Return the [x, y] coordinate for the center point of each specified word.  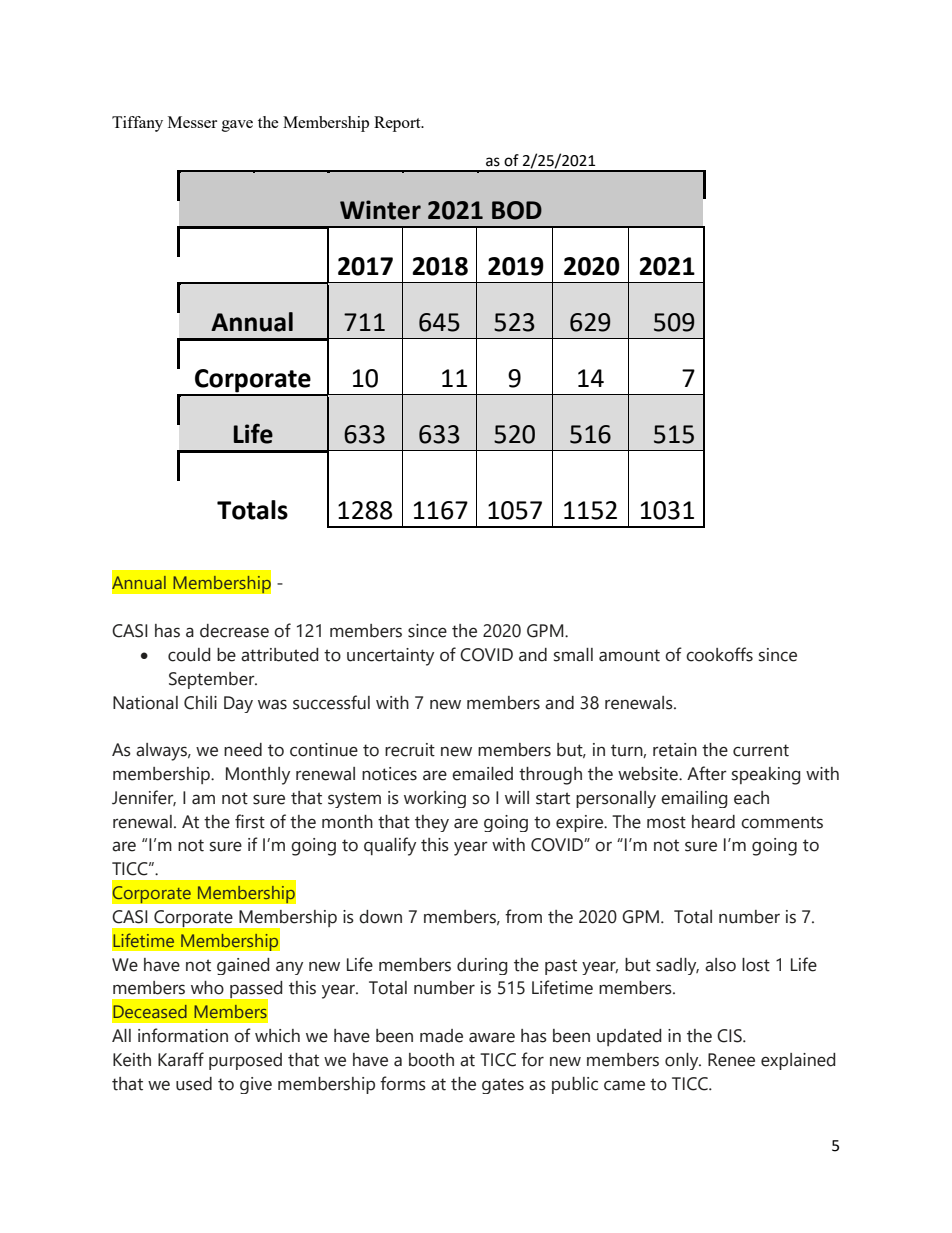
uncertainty [390, 657]
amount [629, 655]
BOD [517, 210]
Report [398, 124]
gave [237, 126]
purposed [245, 1061]
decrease [234, 631]
